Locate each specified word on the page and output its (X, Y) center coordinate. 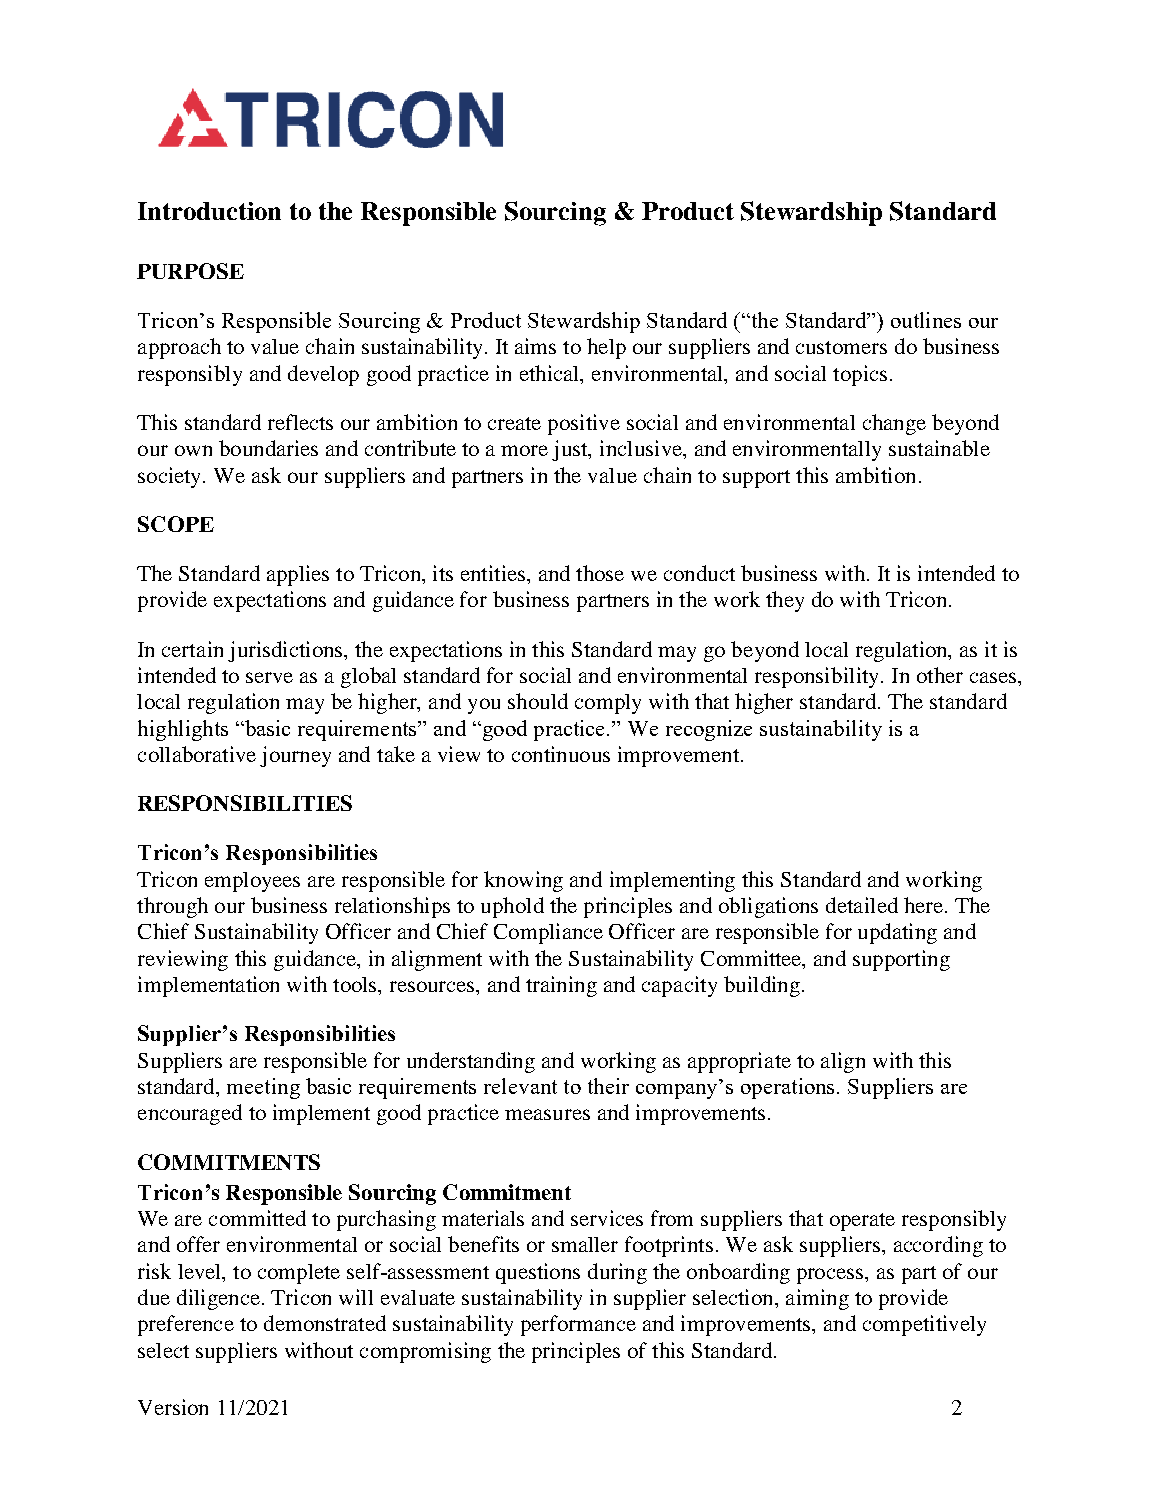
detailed (862, 905)
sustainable (939, 448)
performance (578, 1325)
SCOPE (176, 524)
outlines (926, 320)
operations (789, 1088)
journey (295, 756)
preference (186, 1325)
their (608, 1086)
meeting (263, 1088)
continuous (561, 754)
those (600, 573)
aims (535, 346)
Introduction (209, 211)
